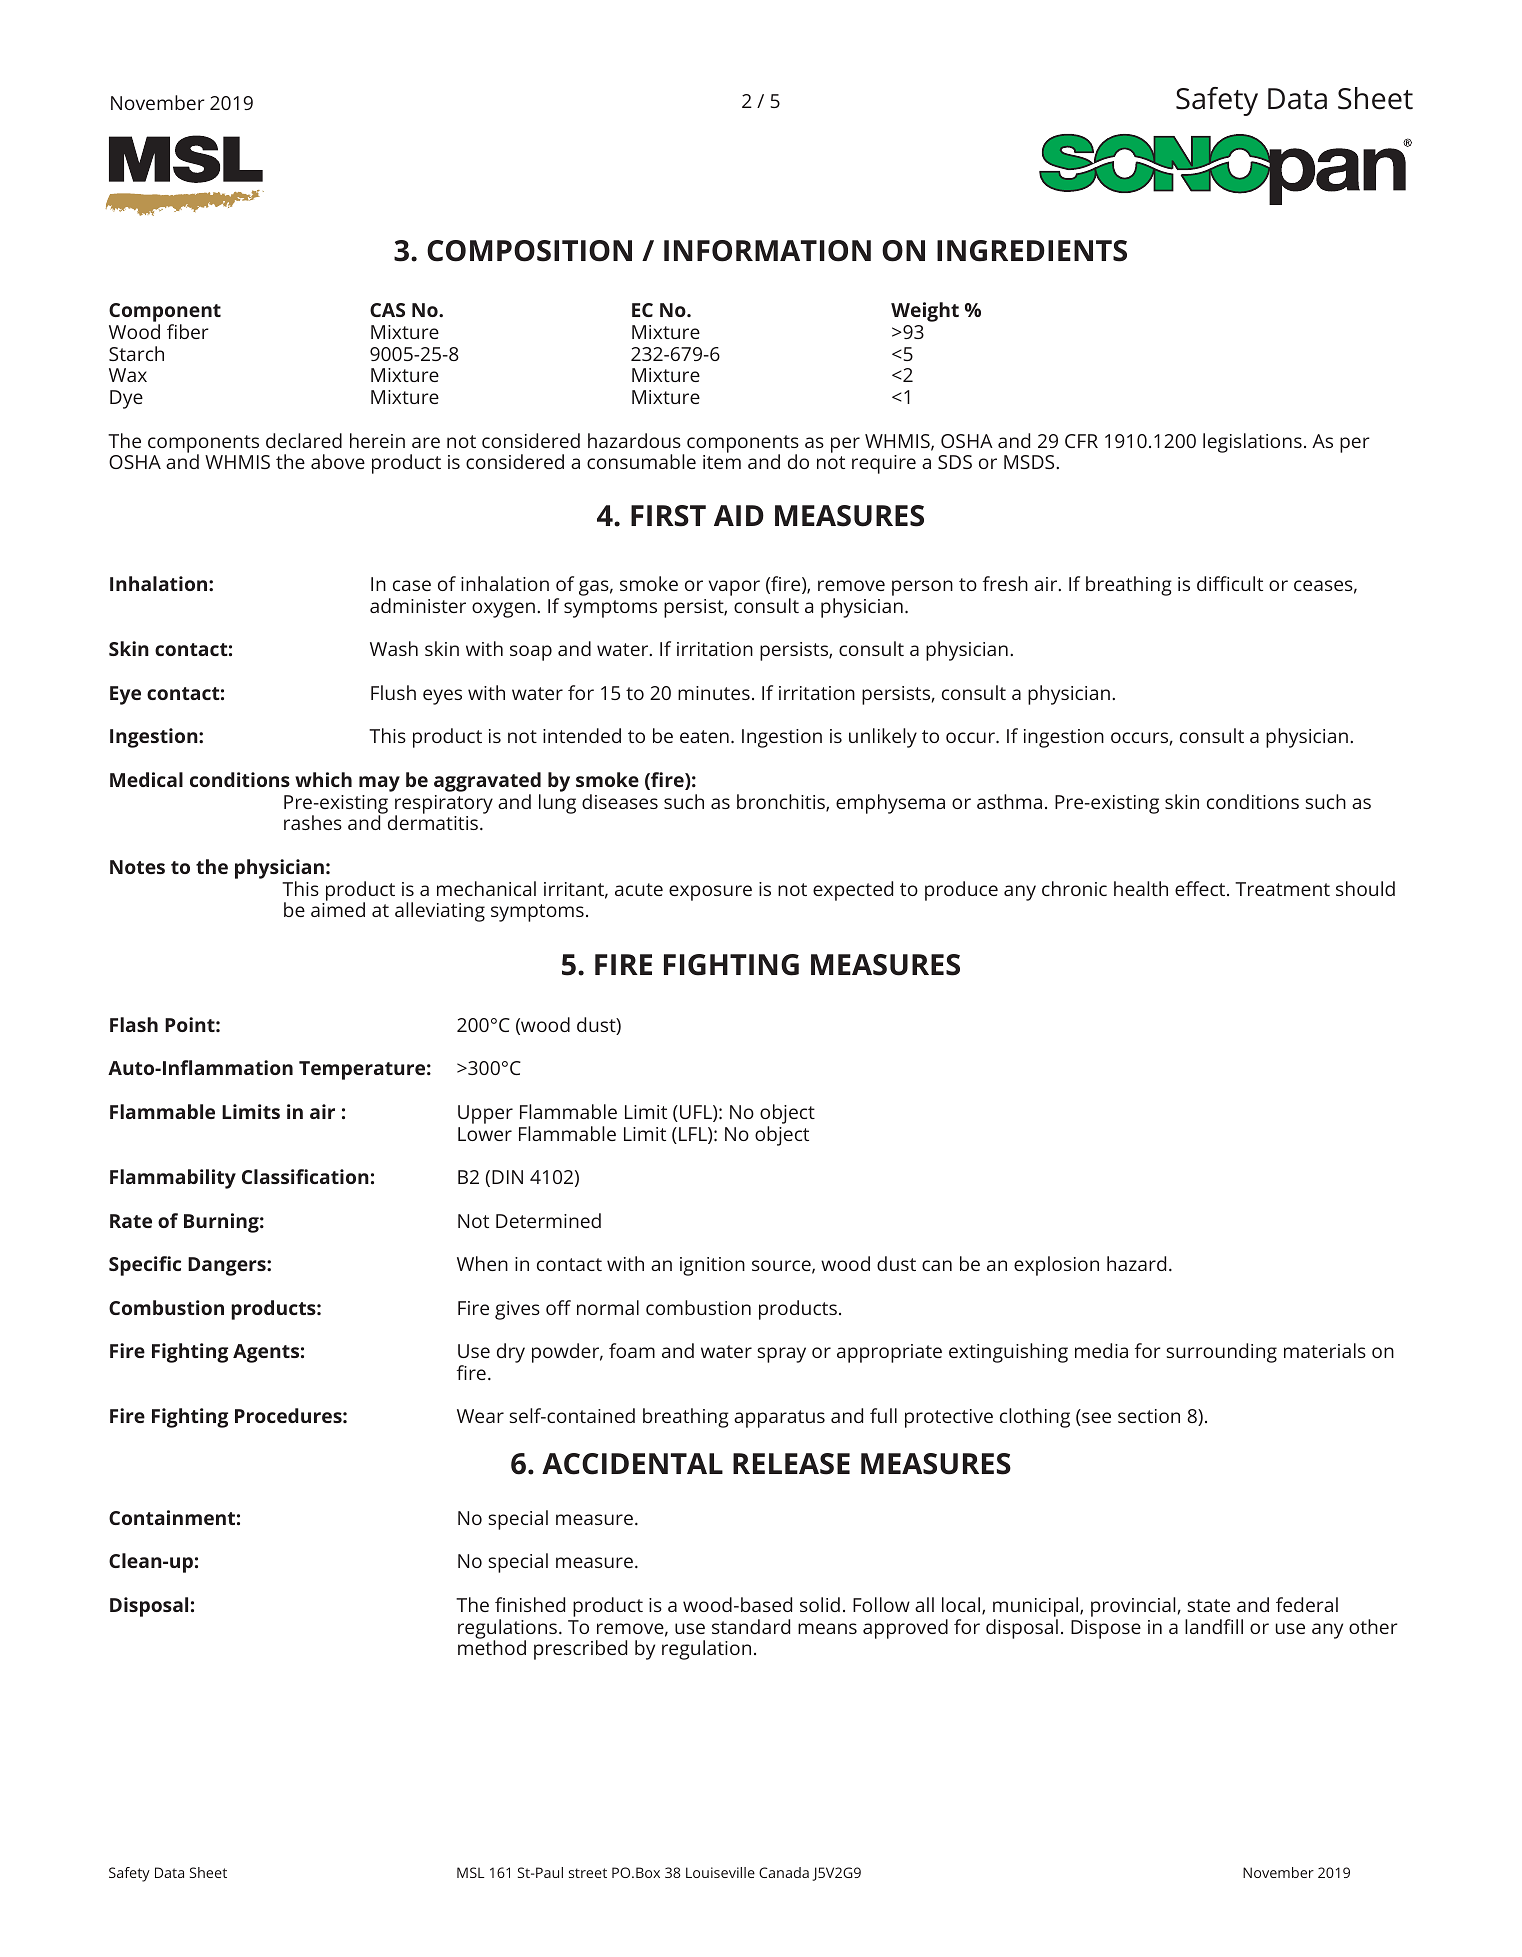 The height and width of the screenshot is (1957, 1522). I want to click on exposure, so click(710, 893).
